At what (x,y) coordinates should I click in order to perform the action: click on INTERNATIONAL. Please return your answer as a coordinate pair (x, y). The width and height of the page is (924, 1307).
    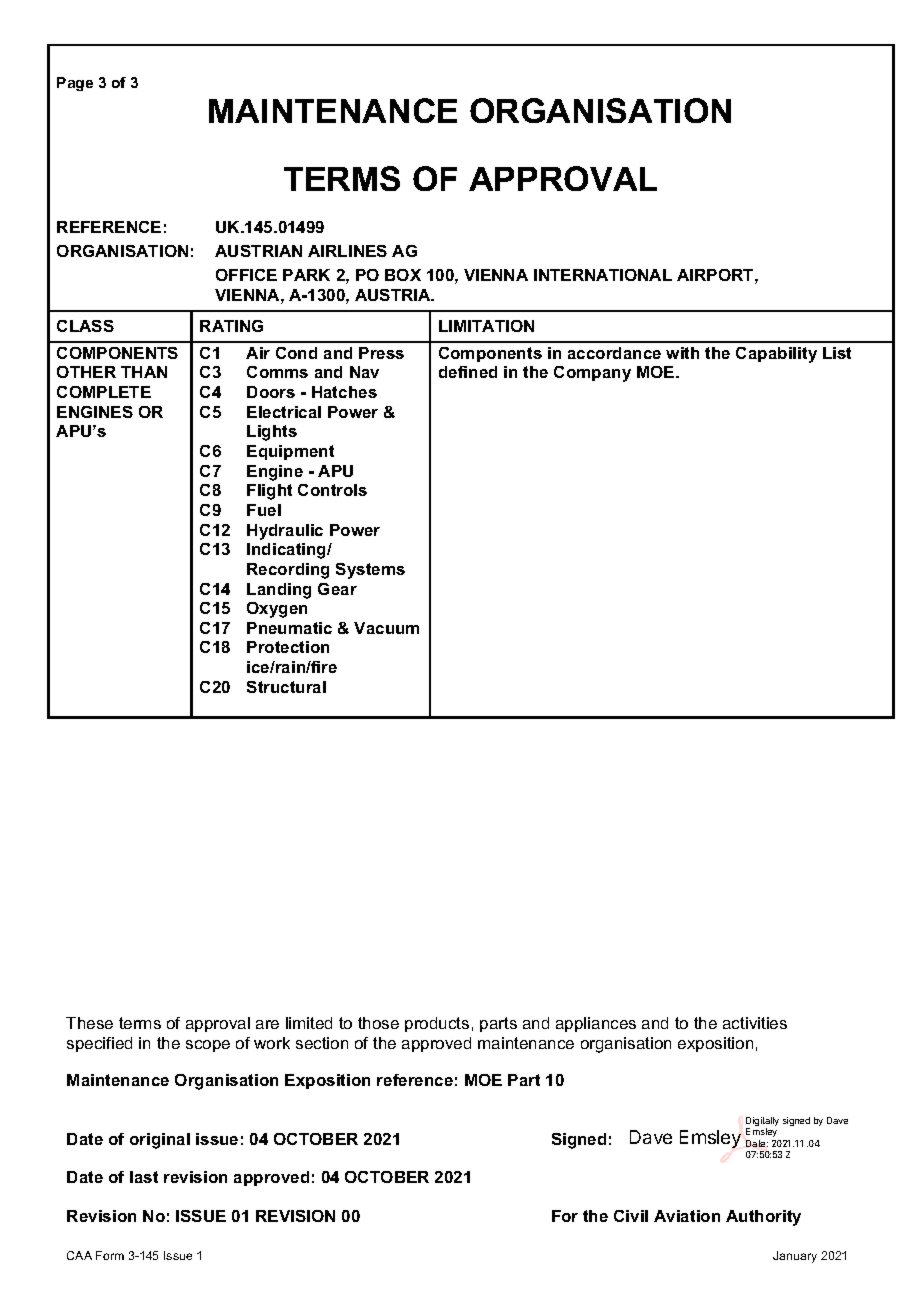
    Looking at the image, I should click on (603, 275).
